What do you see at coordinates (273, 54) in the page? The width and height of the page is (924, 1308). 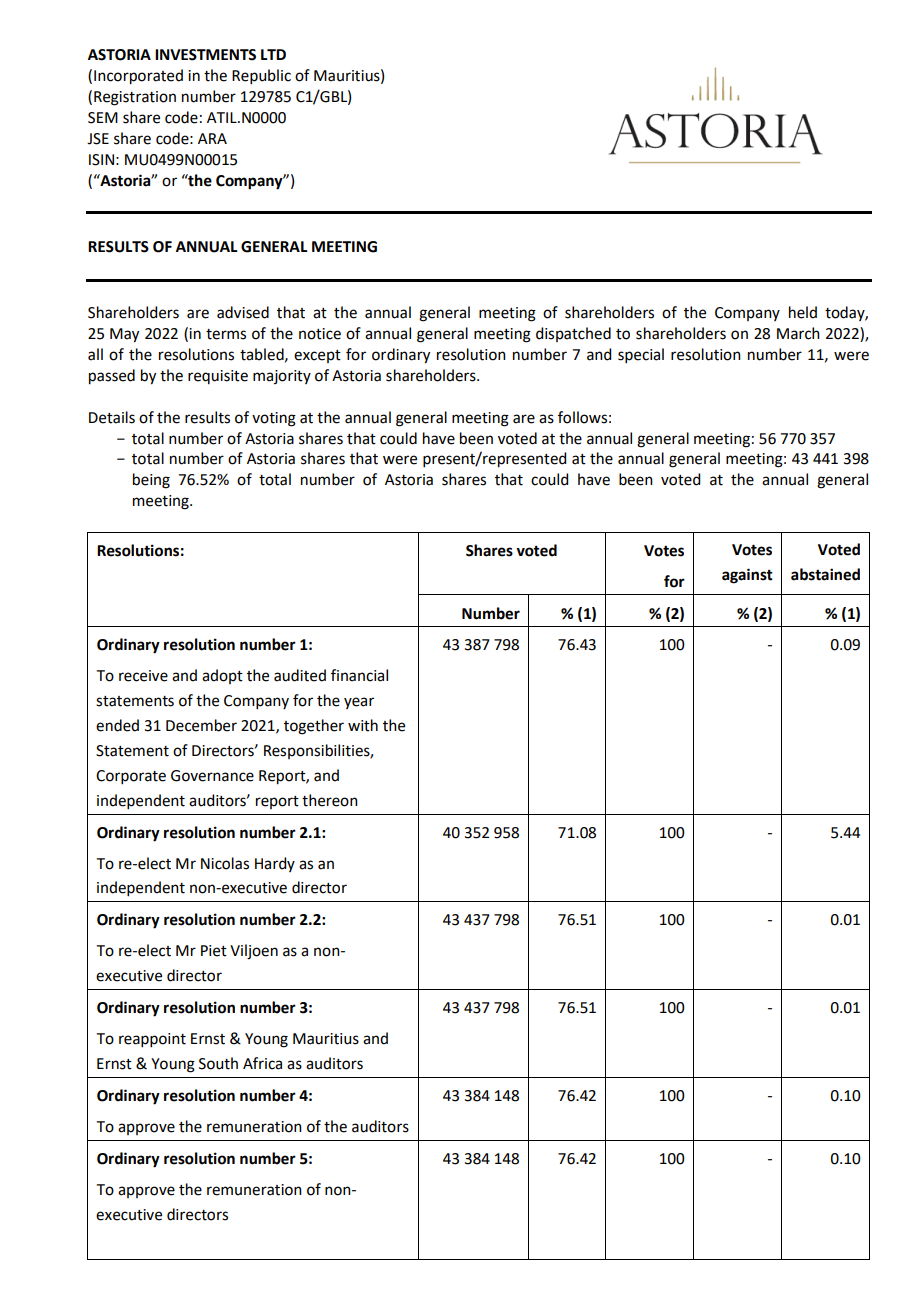 I see `LTD` at bounding box center [273, 54].
